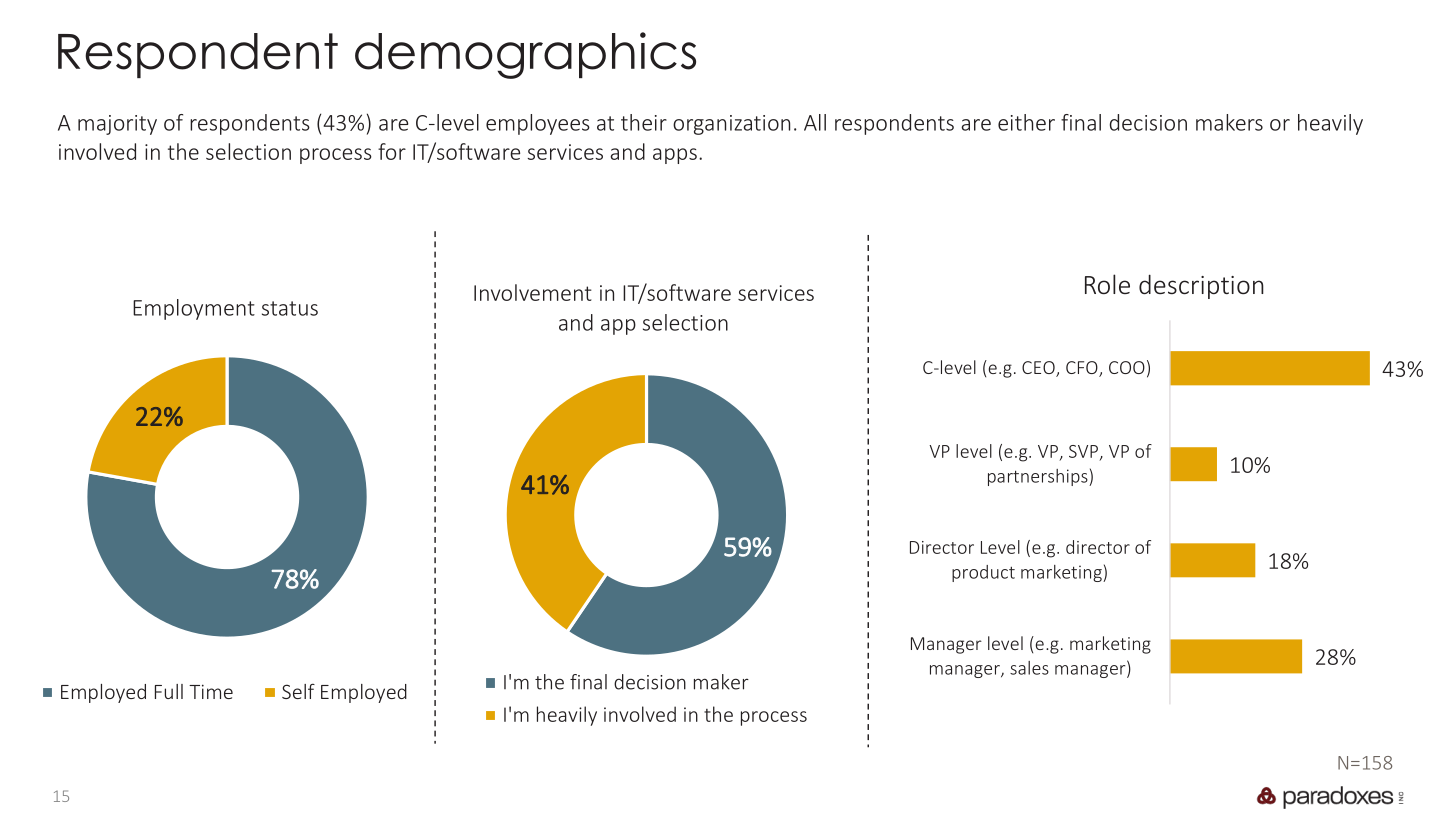 The width and height of the screenshot is (1456, 819). Describe the element at coordinates (298, 691) in the screenshot. I see `Self` at that location.
